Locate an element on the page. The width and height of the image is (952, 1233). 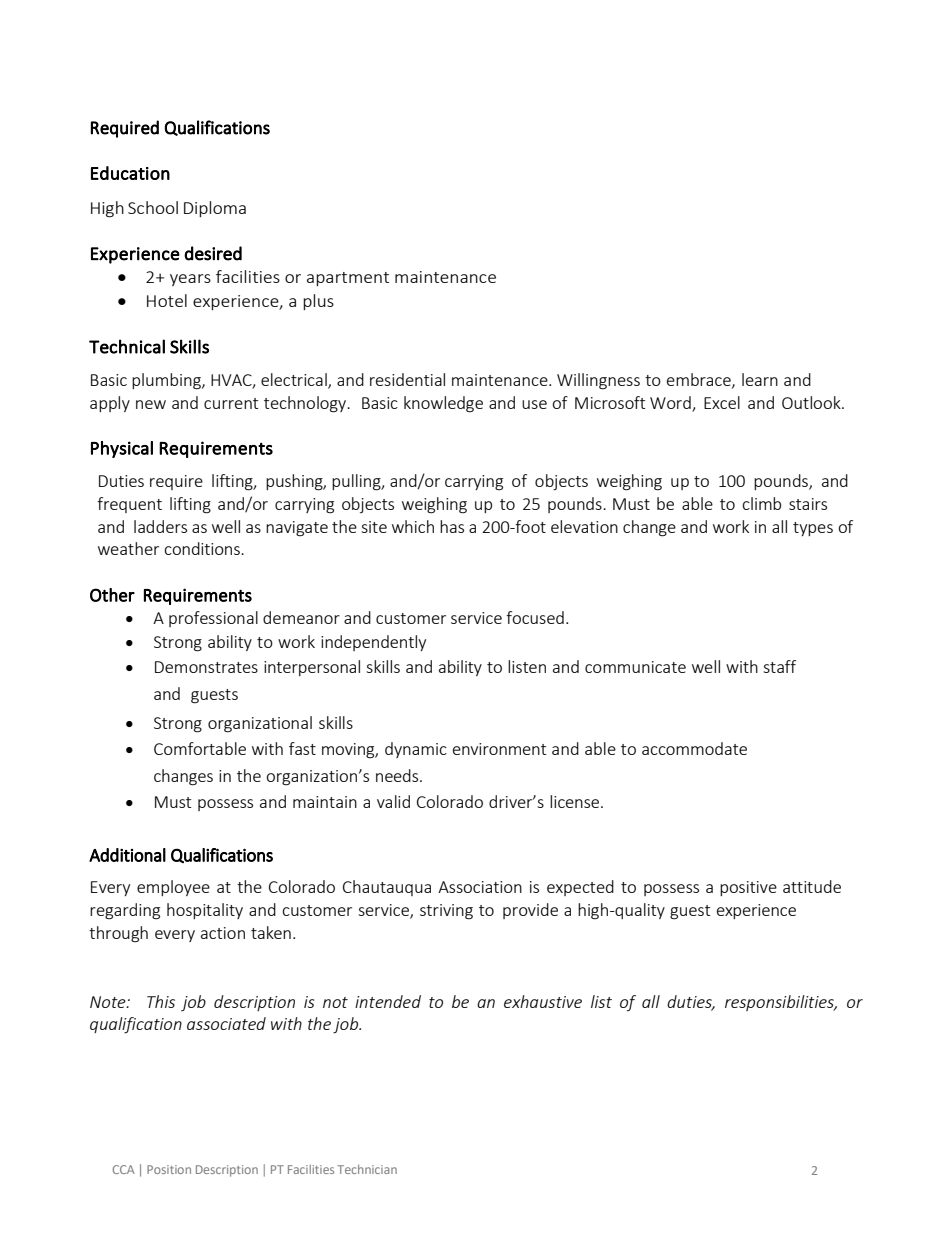
exhaustive is located at coordinates (543, 1001).
